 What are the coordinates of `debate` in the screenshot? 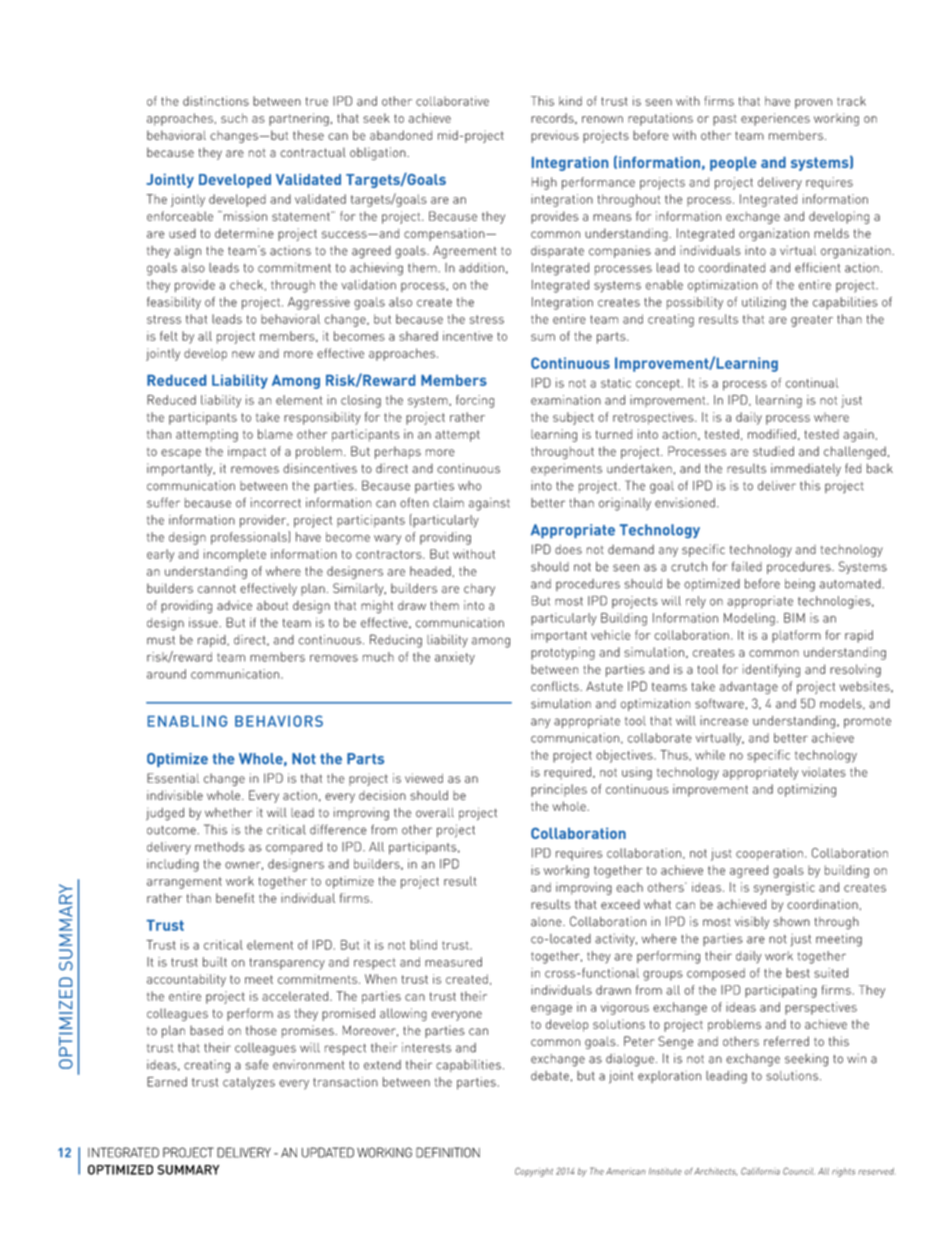 It's located at (550, 1076).
